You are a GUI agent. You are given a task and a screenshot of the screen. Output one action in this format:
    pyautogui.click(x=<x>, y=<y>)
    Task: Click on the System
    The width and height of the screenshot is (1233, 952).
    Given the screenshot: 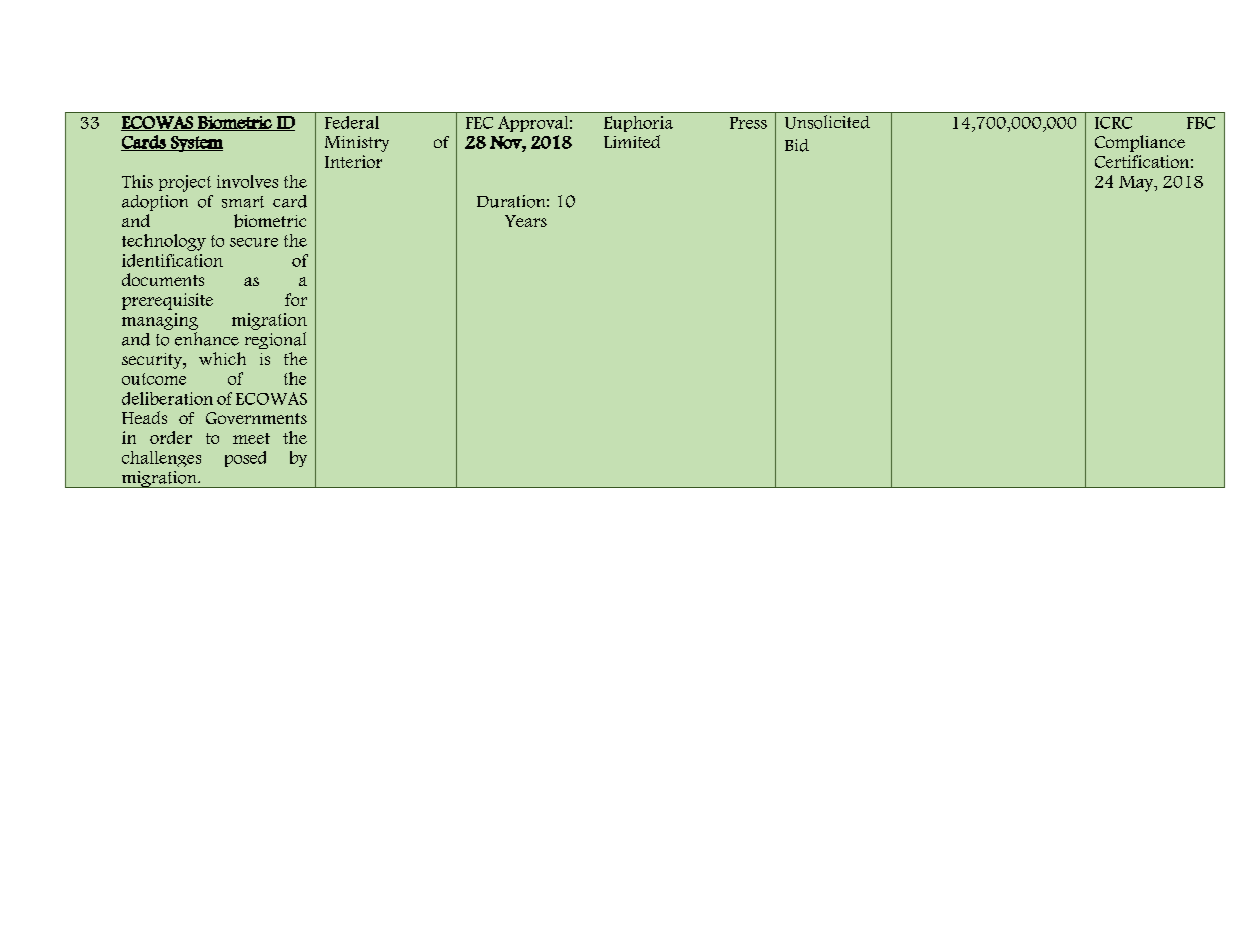 What is the action you would take?
    pyautogui.click(x=196, y=144)
